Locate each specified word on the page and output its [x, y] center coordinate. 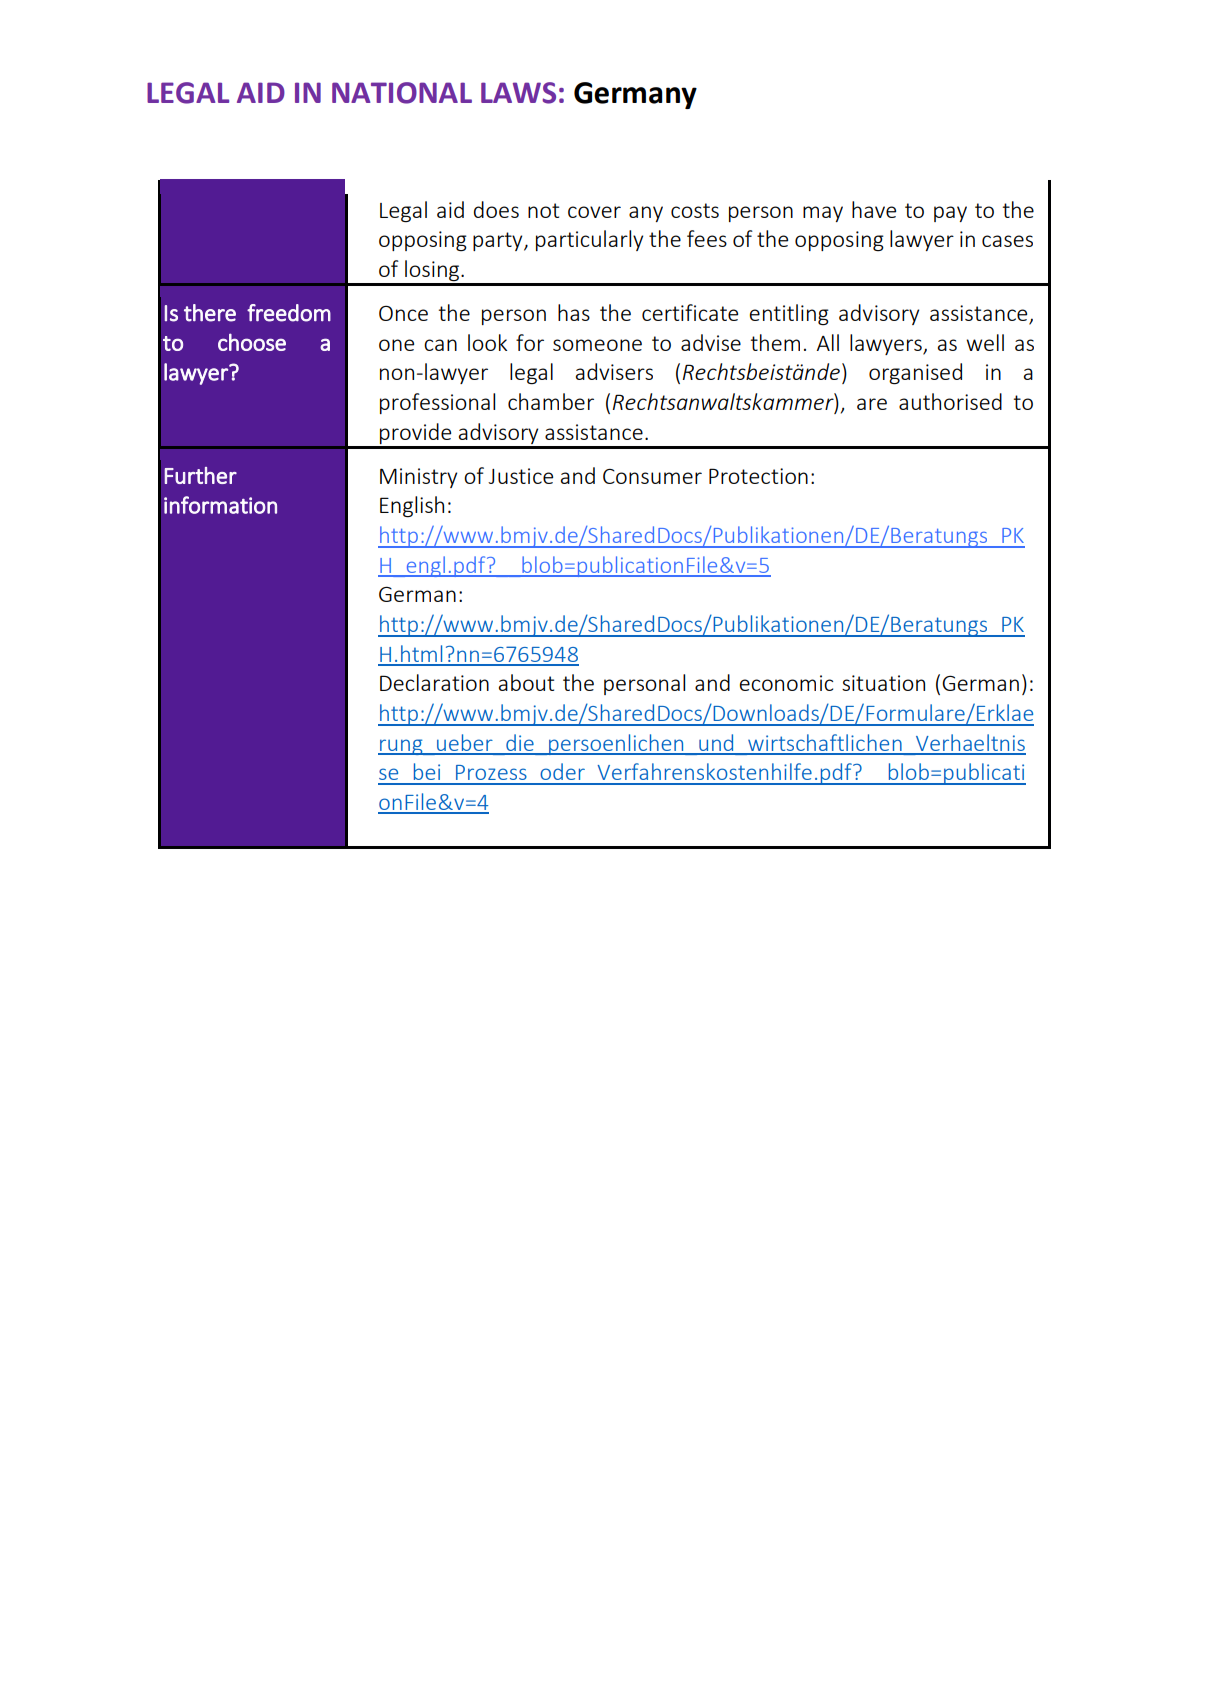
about [526, 682]
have [874, 209]
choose [252, 342]
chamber [551, 401]
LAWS [518, 93]
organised [915, 373]
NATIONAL [402, 93]
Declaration [434, 682]
